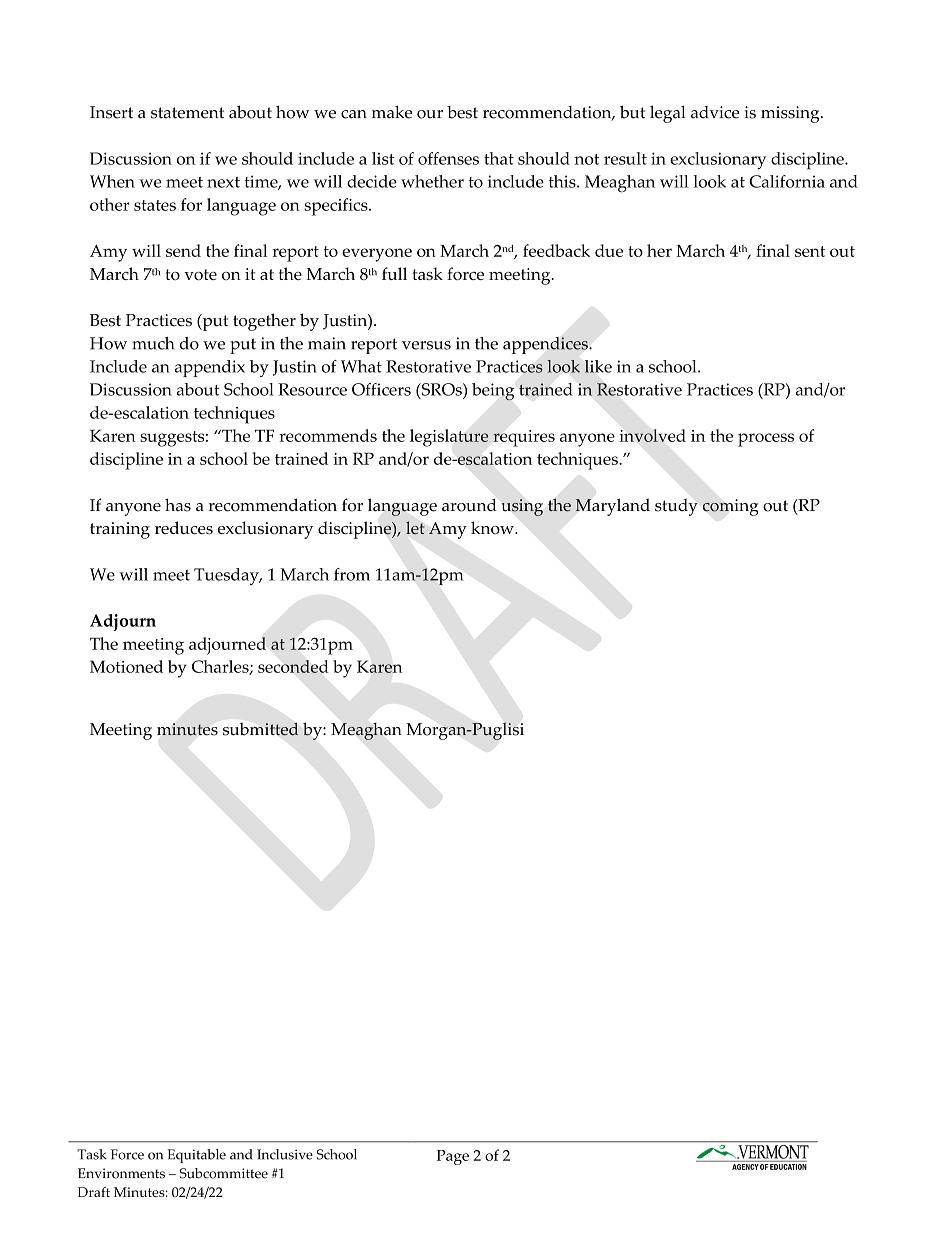  Describe the element at coordinates (178, 505) in the screenshot. I see `has` at that location.
